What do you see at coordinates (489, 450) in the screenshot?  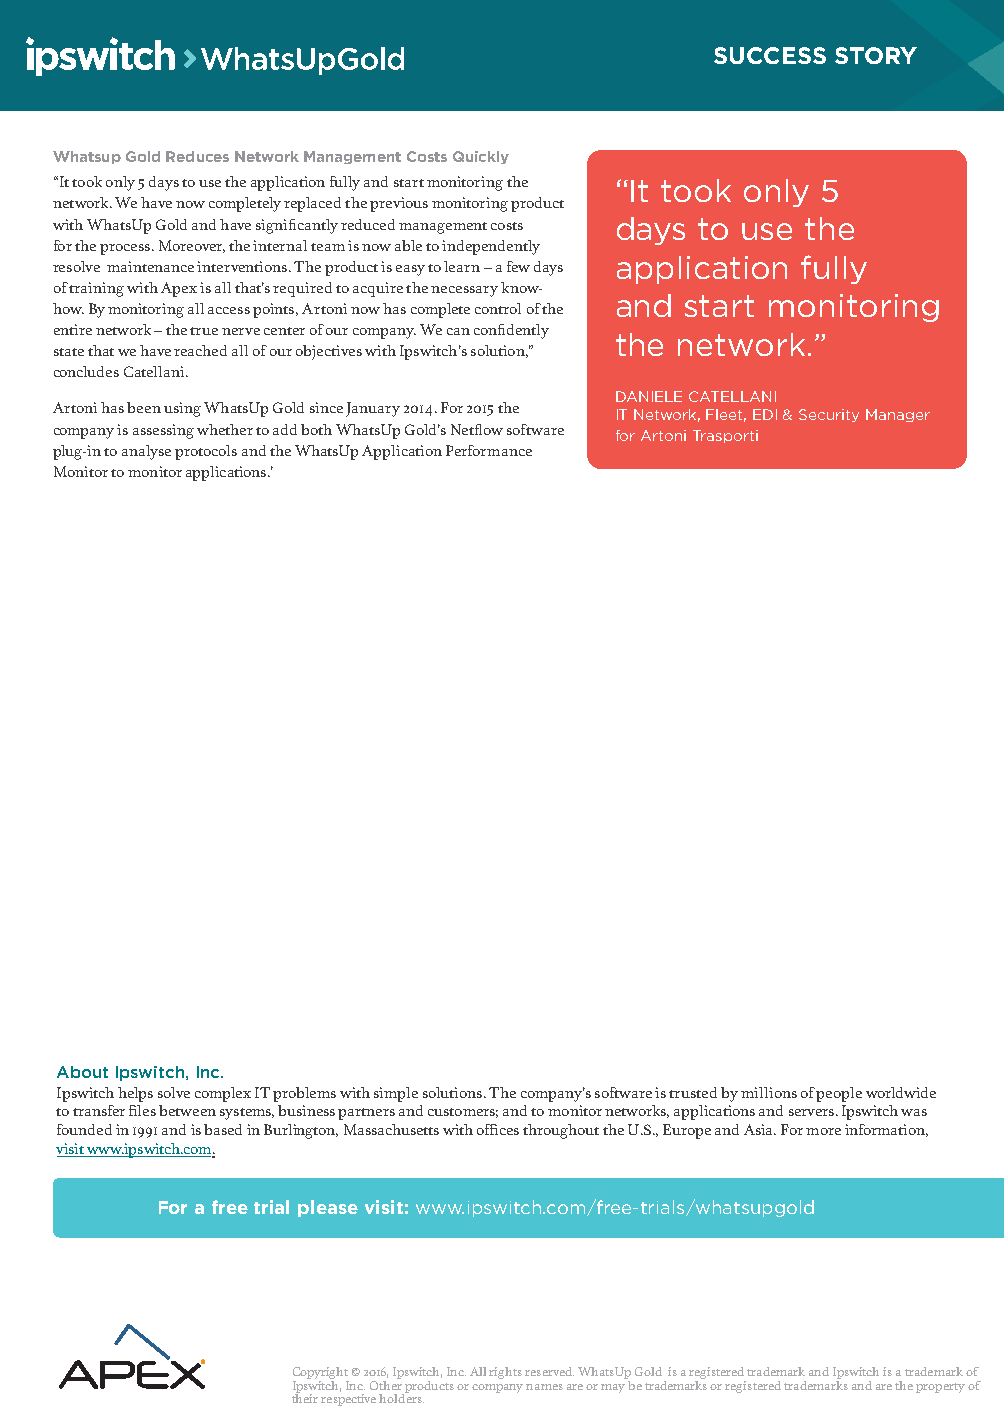 I see `Performance` at bounding box center [489, 450].
